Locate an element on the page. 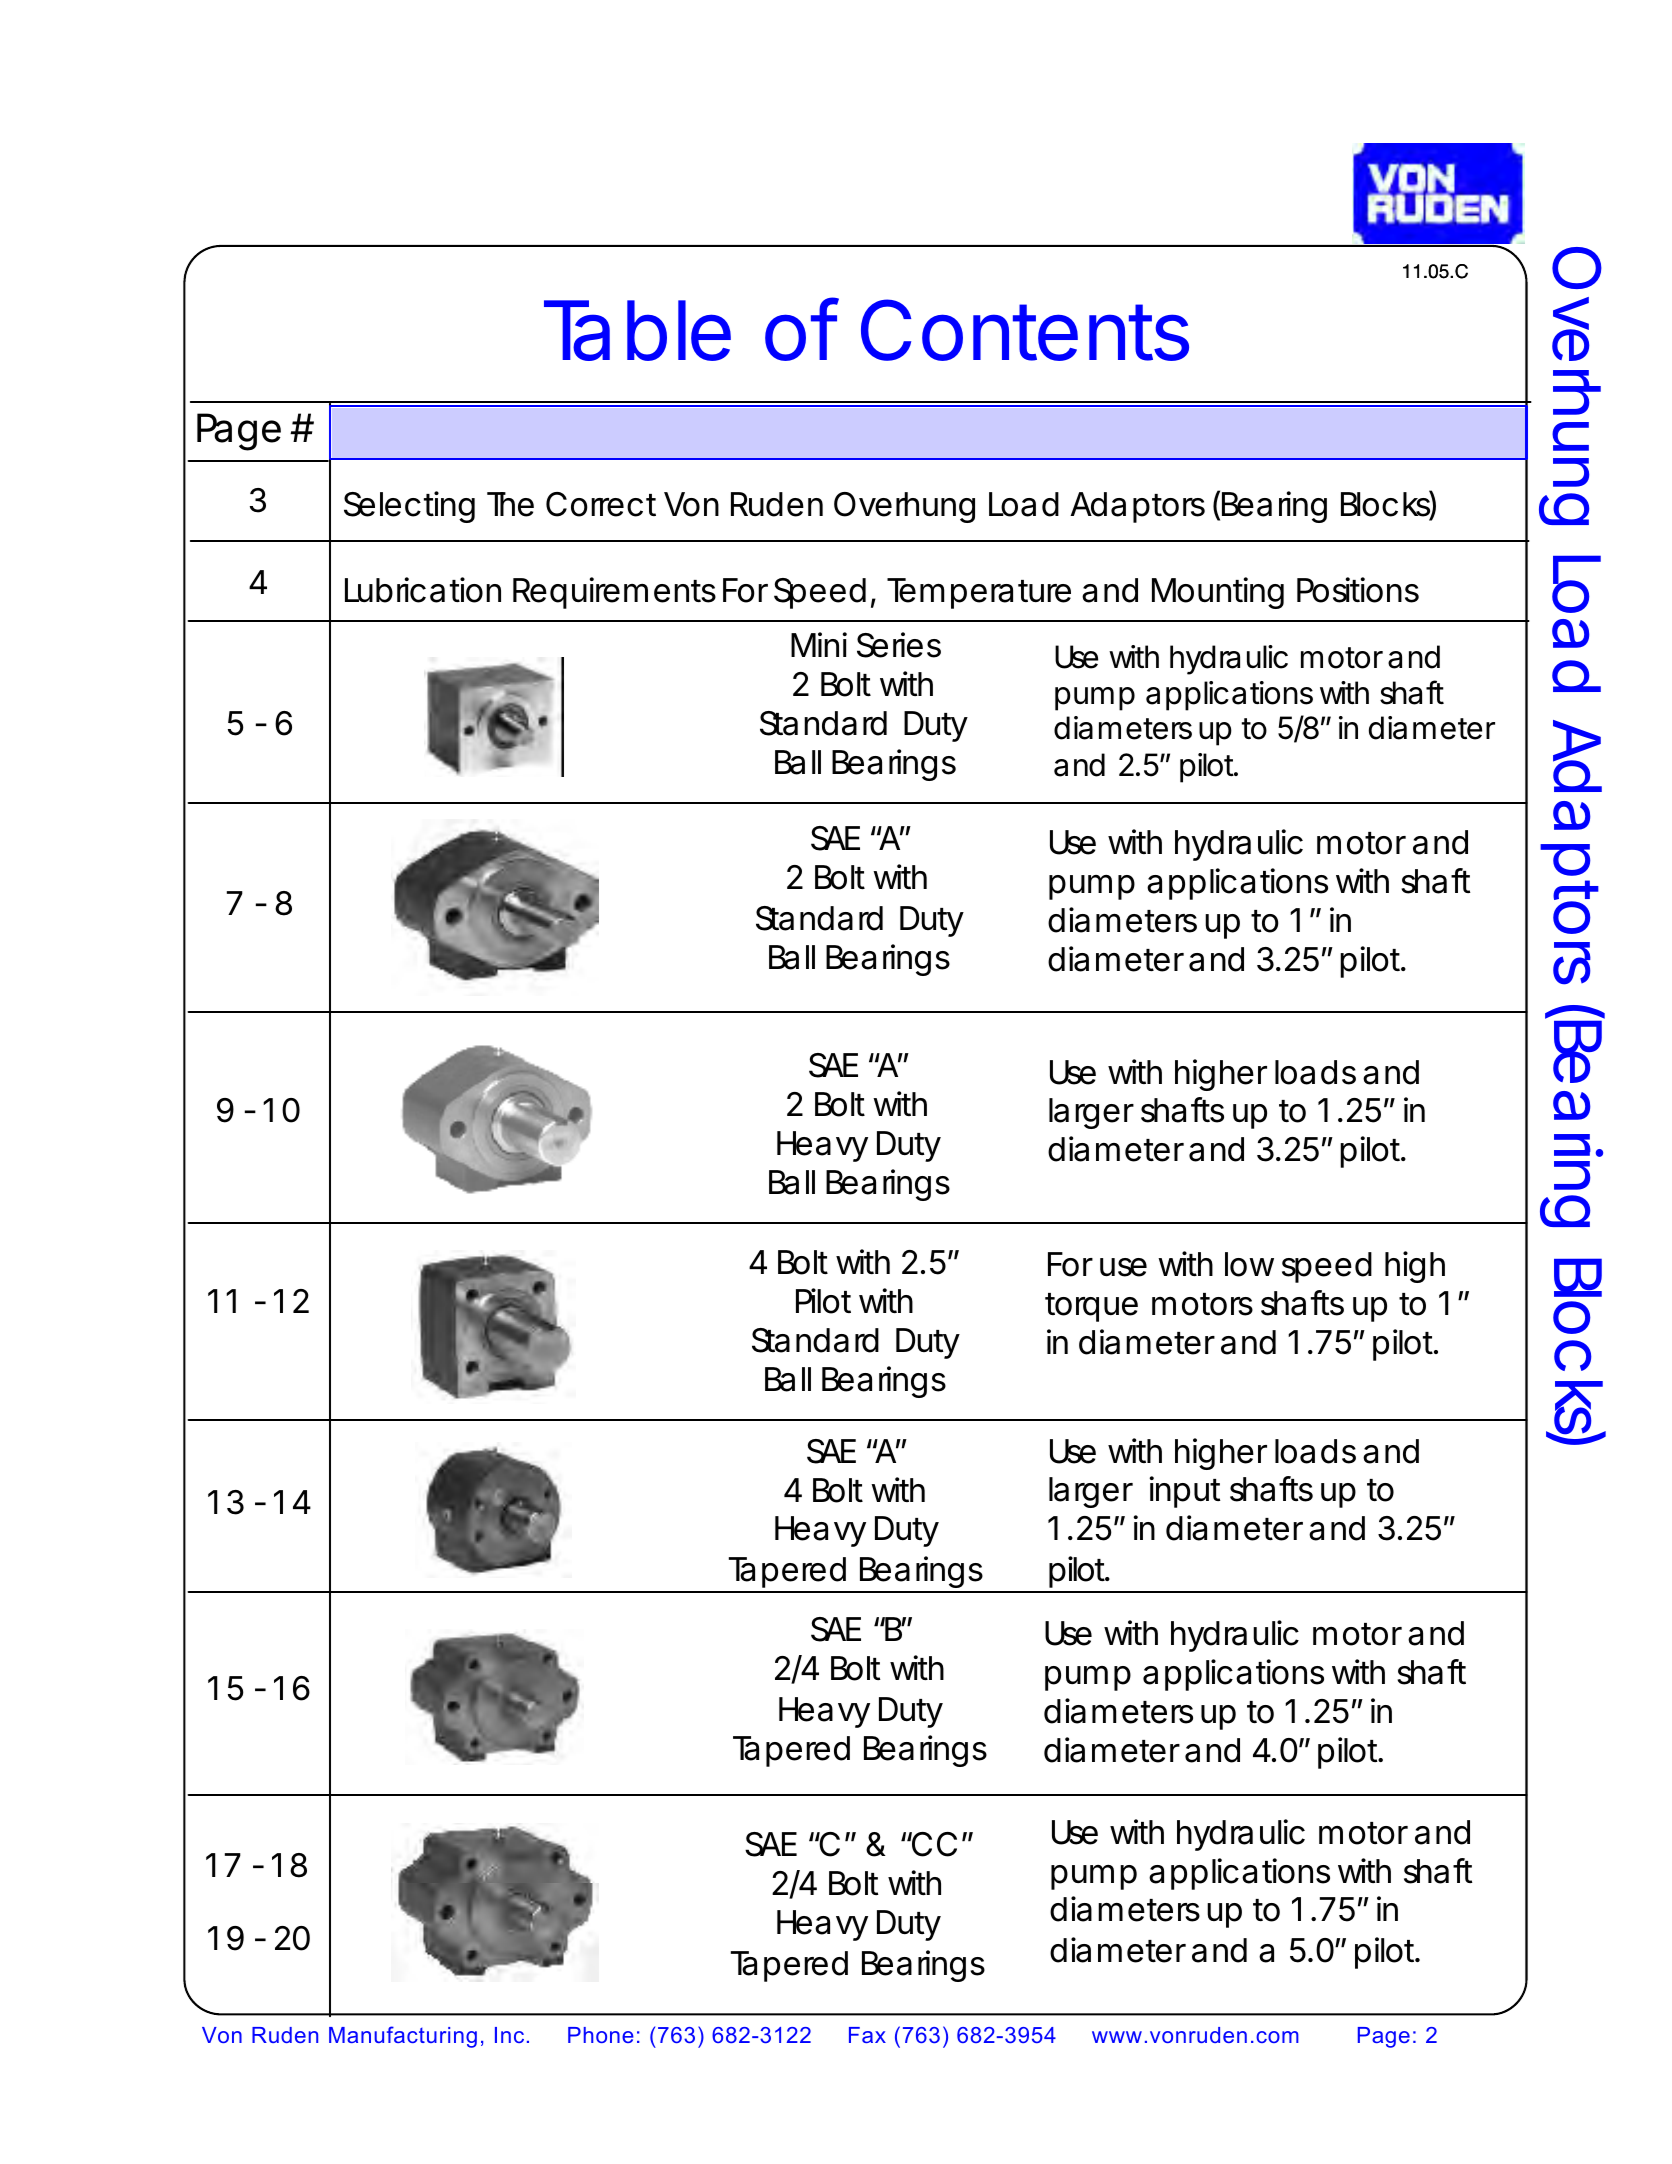 The height and width of the image is (2164, 1672). Manufacturing is located at coordinates (403, 2037).
